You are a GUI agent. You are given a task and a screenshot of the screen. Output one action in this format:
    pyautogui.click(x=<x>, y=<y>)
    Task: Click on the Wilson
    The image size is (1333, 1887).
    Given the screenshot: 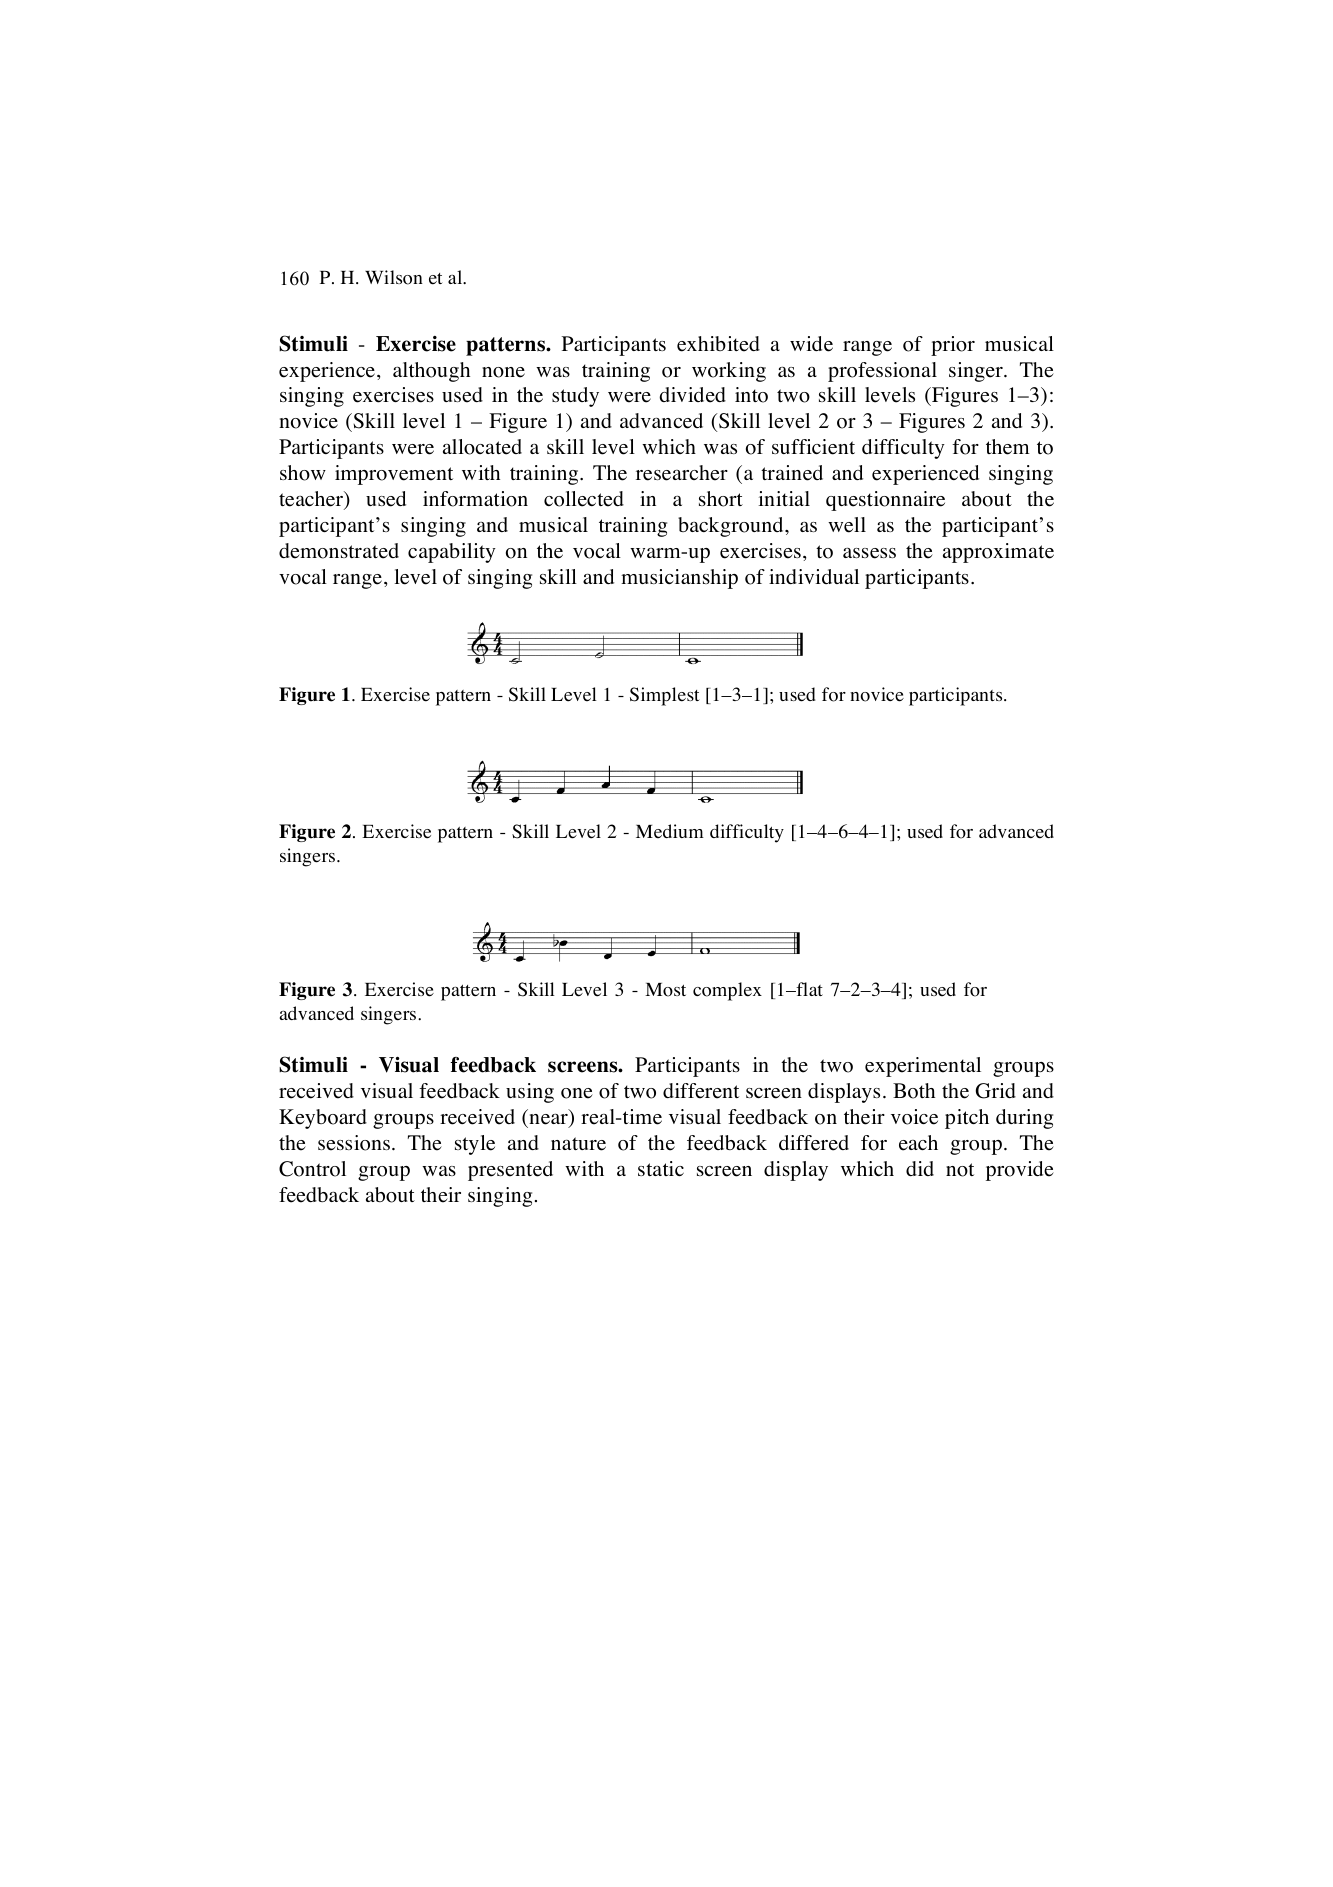 What is the action you would take?
    pyautogui.click(x=394, y=277)
